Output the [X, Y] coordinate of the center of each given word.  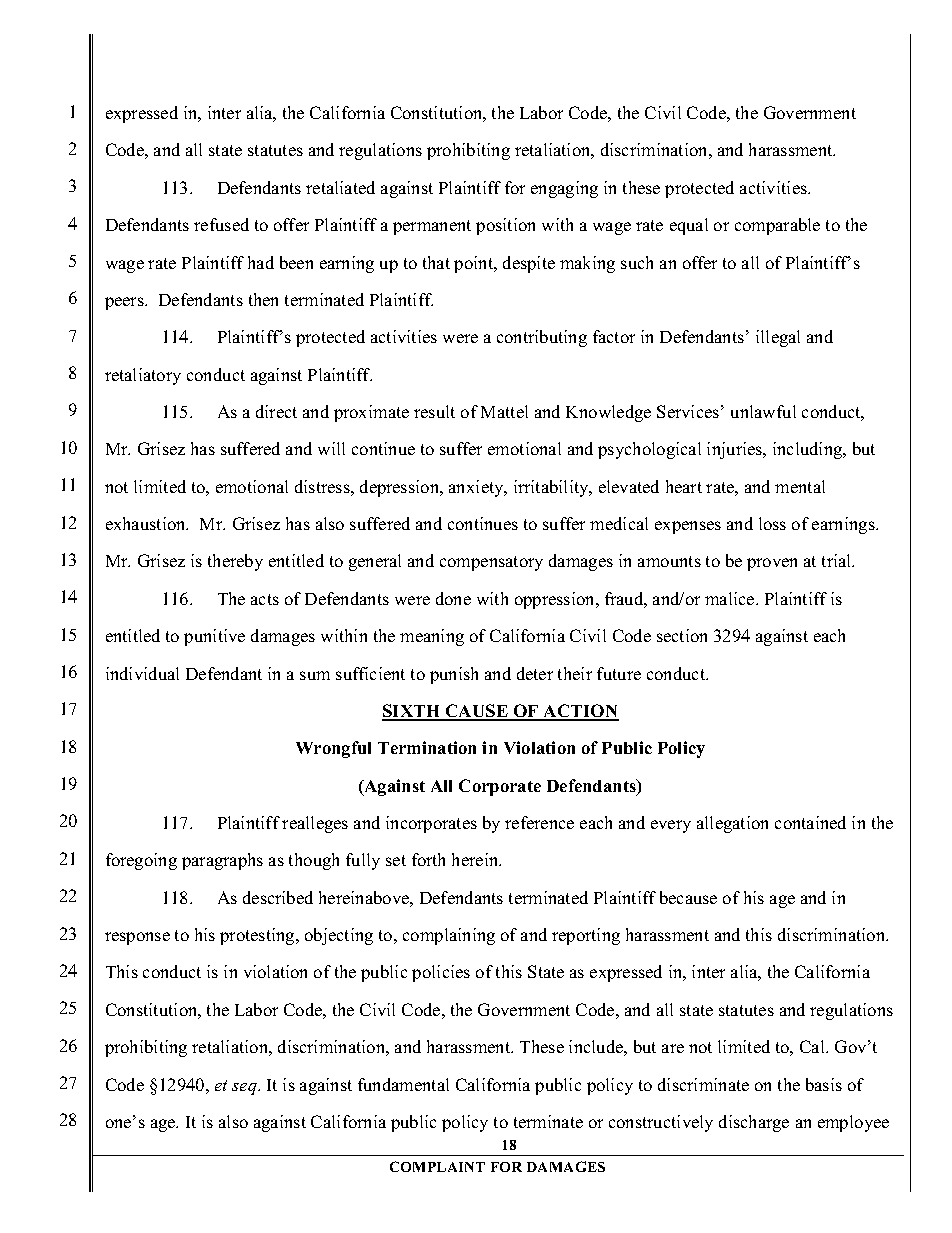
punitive [214, 637]
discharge [754, 1123]
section [682, 635]
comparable [777, 226]
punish [454, 675]
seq [245, 1089]
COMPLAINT [437, 1166]
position [505, 226]
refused [221, 224]
